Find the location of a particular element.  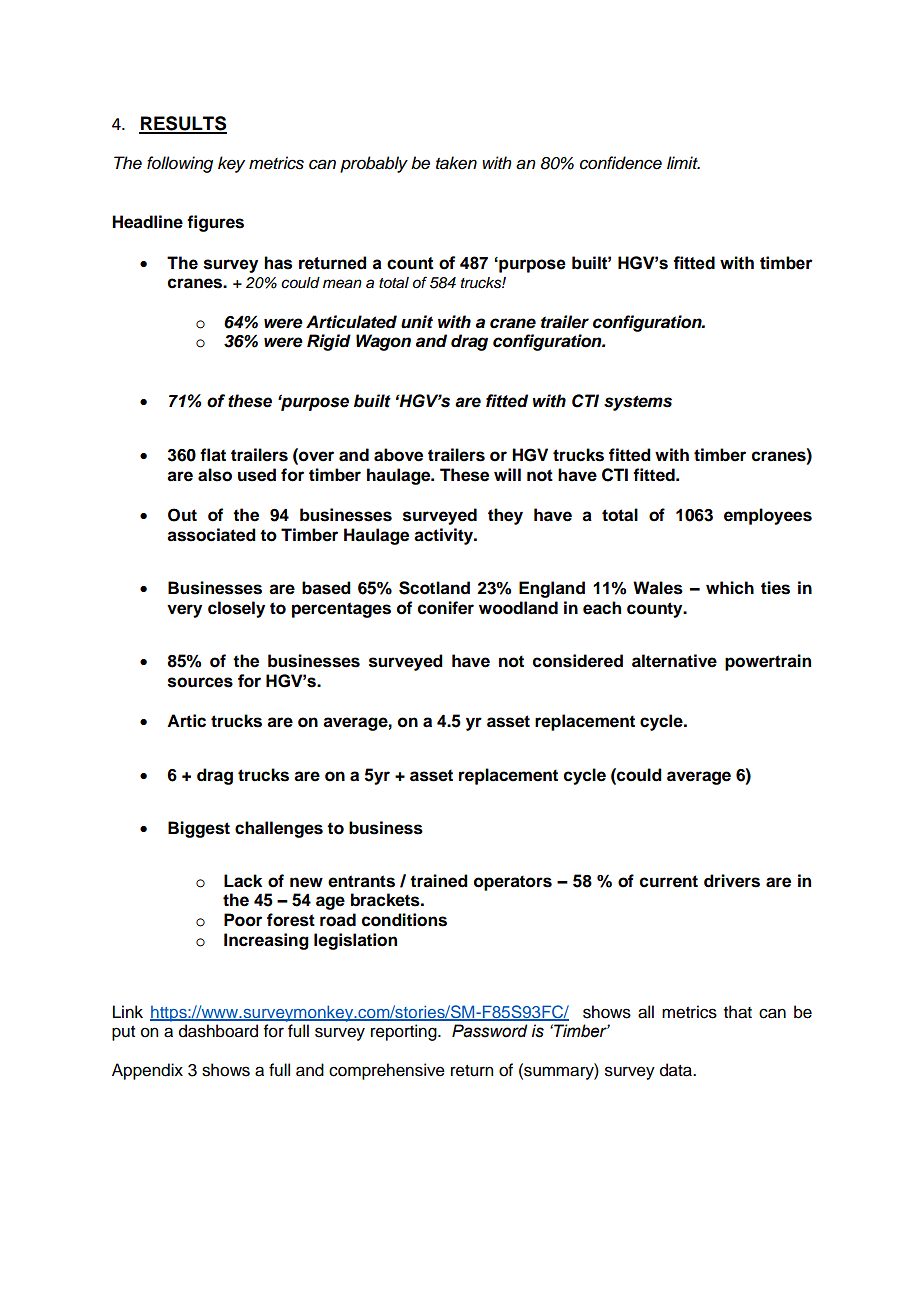

dashboard is located at coordinates (218, 1031).
